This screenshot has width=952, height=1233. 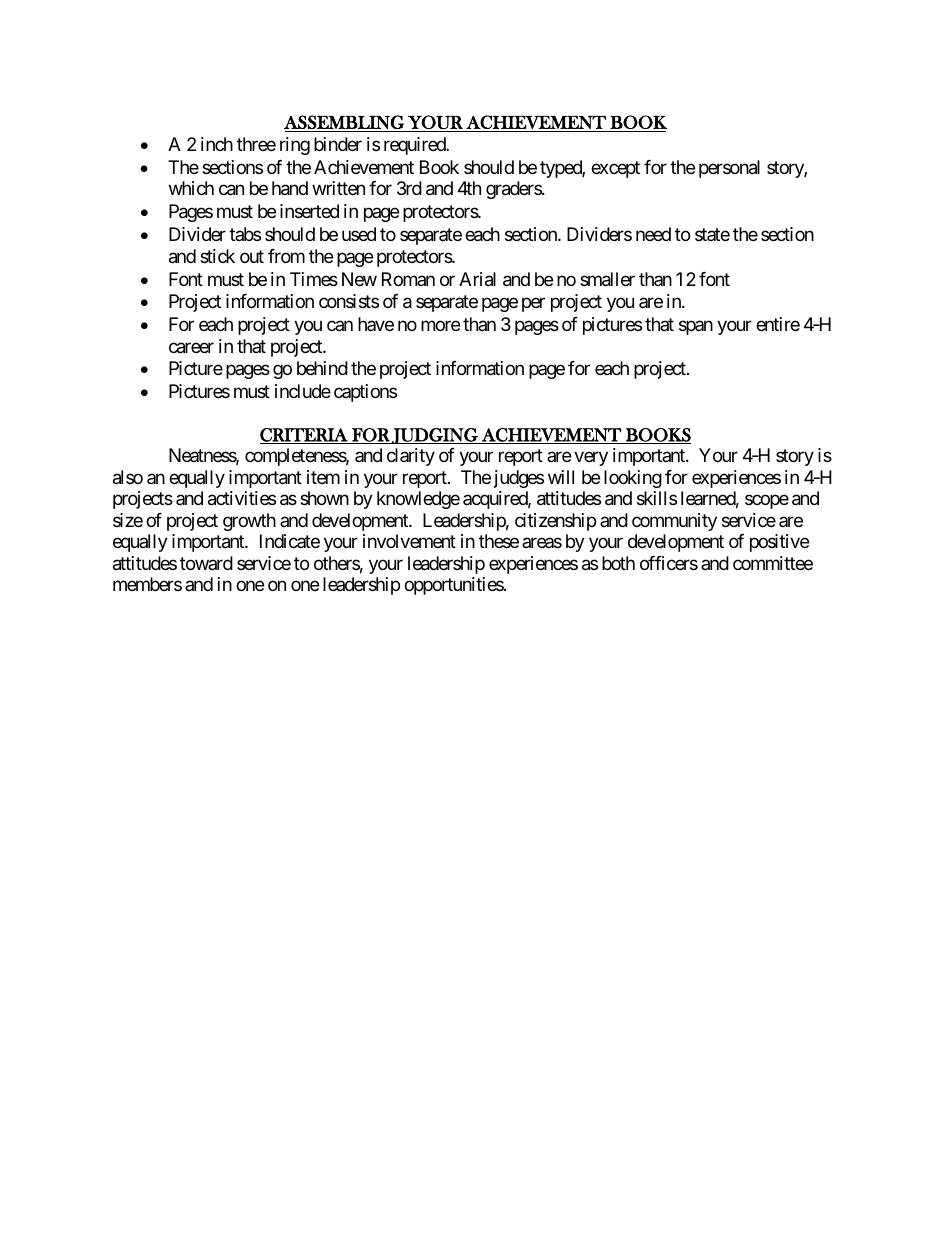 I want to click on smaller, so click(x=607, y=279).
